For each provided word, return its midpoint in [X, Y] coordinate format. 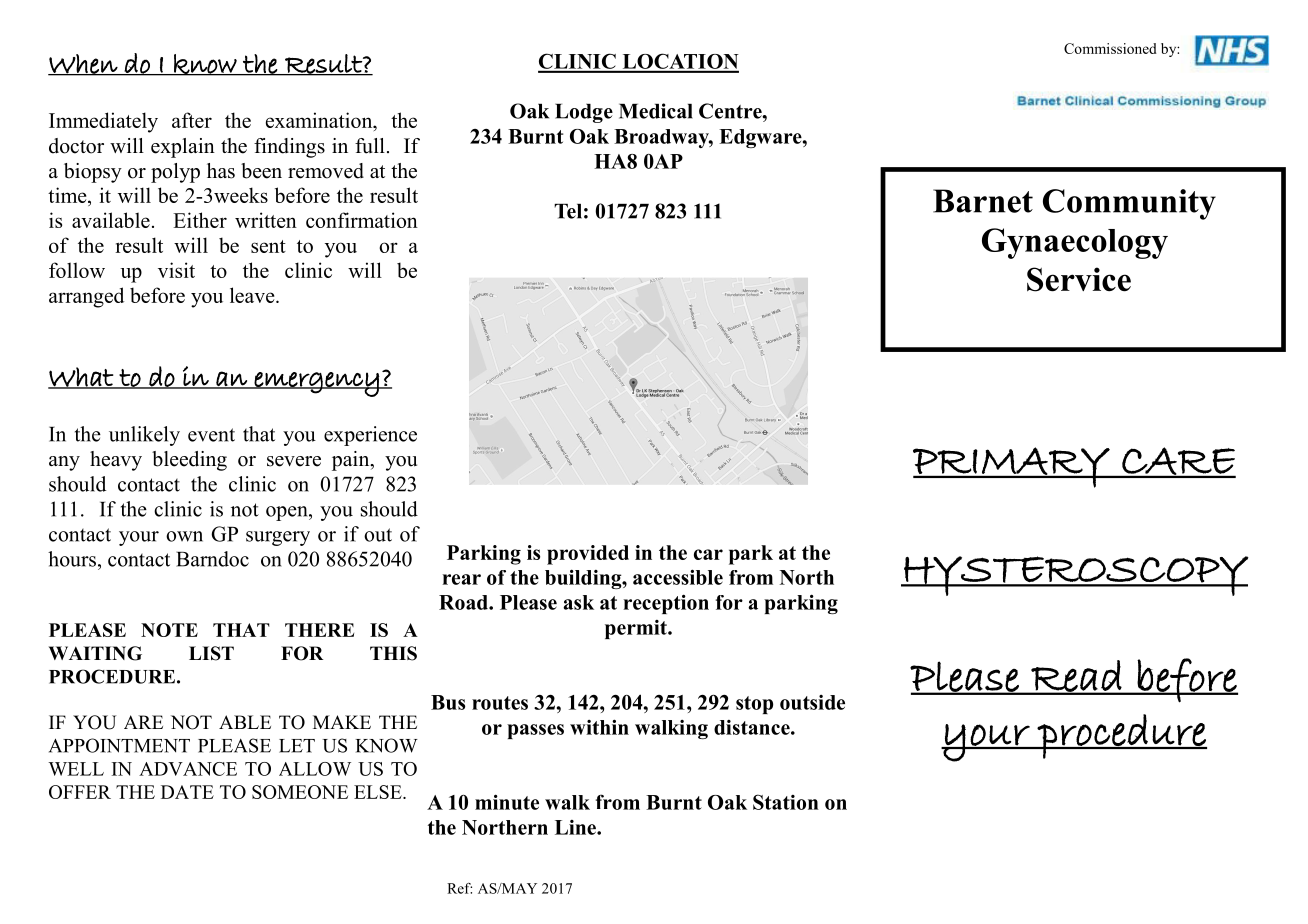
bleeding [189, 461]
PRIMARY [1012, 467]
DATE [187, 792]
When [84, 65]
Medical [656, 111]
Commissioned [1110, 48]
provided [588, 555]
